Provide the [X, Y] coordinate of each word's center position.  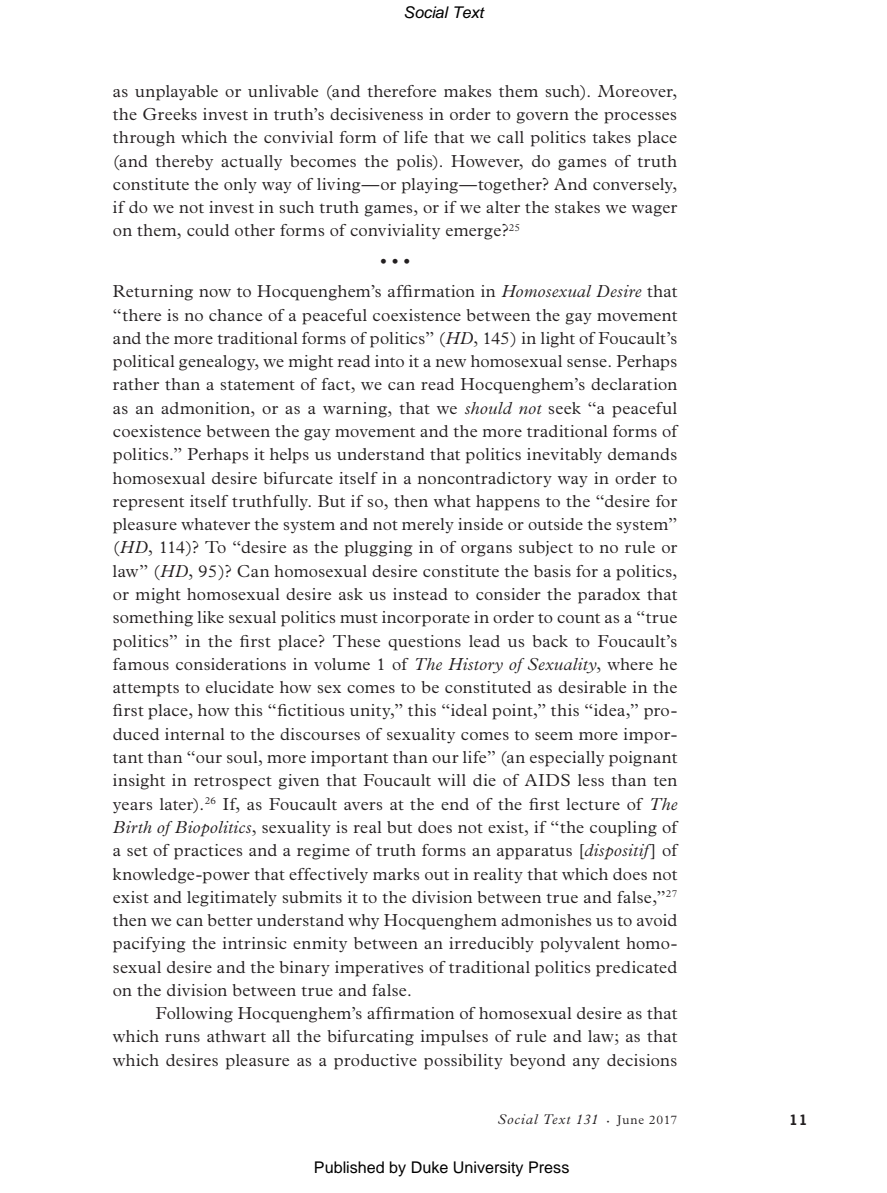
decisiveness [376, 114]
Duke [430, 1167]
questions [424, 643]
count [578, 618]
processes [640, 118]
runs [182, 1038]
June [630, 1120]
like [210, 617]
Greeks [170, 114]
